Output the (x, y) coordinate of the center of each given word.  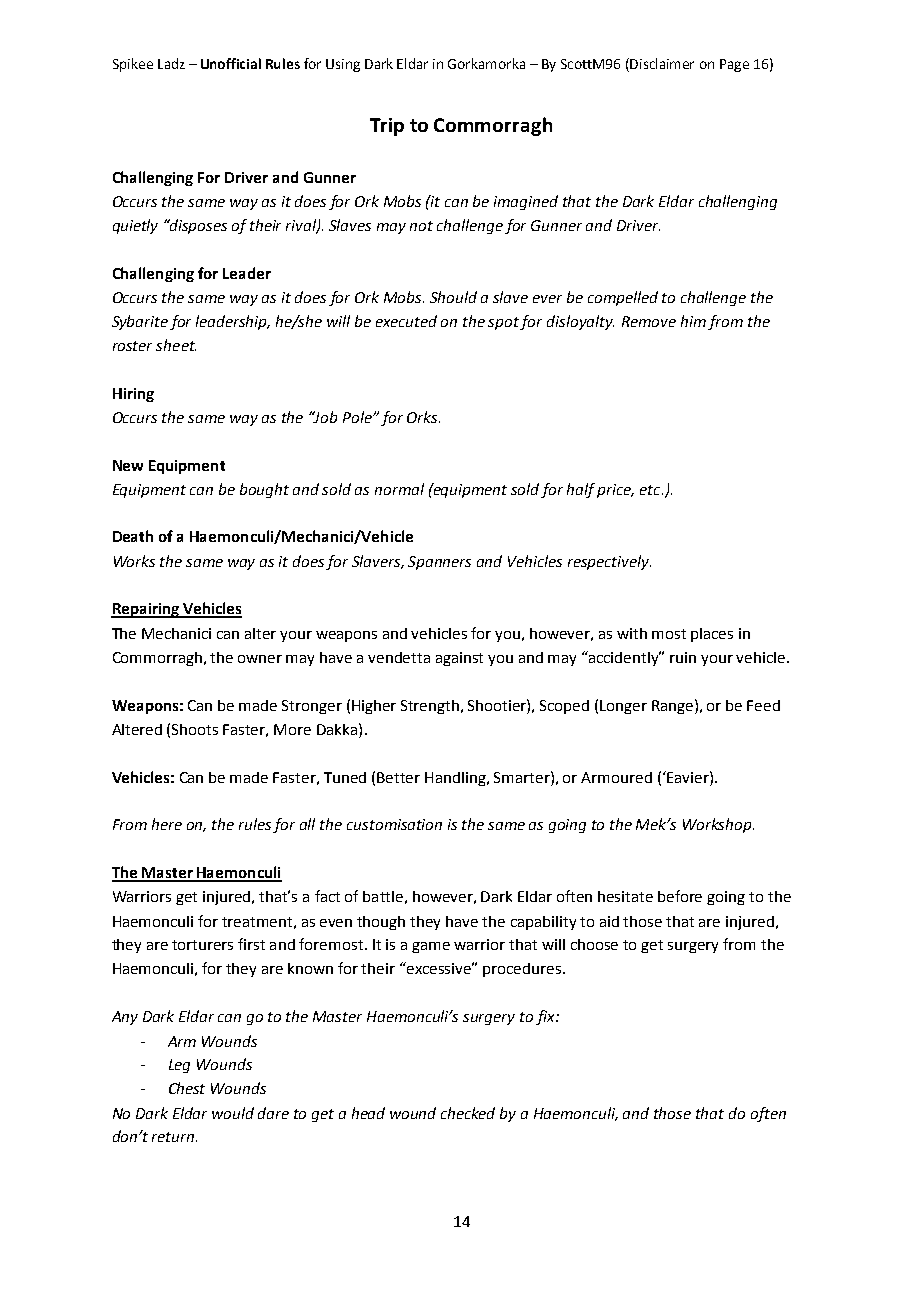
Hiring (133, 395)
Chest (187, 1088)
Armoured (616, 777)
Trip (387, 127)
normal (399, 489)
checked (468, 1113)
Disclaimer (662, 63)
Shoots (195, 729)
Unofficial (231, 63)
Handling (457, 779)
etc (651, 490)
